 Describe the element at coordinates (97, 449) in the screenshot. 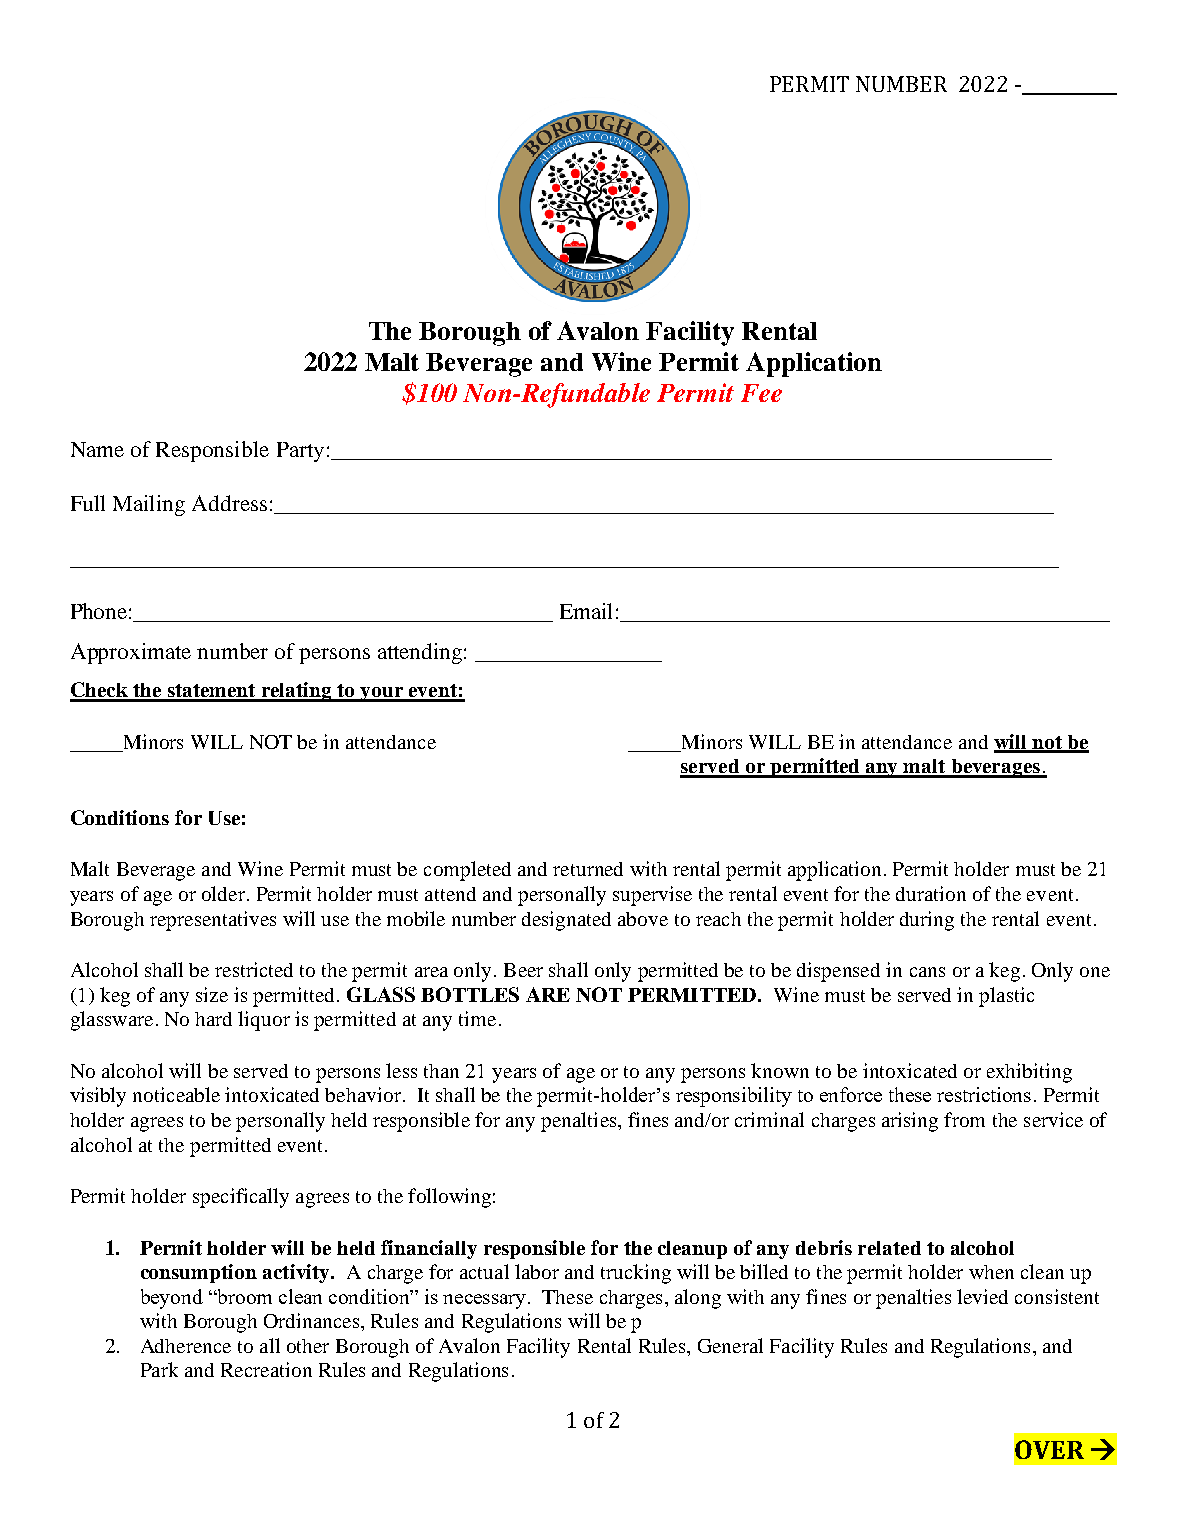

I see `Name` at that location.
